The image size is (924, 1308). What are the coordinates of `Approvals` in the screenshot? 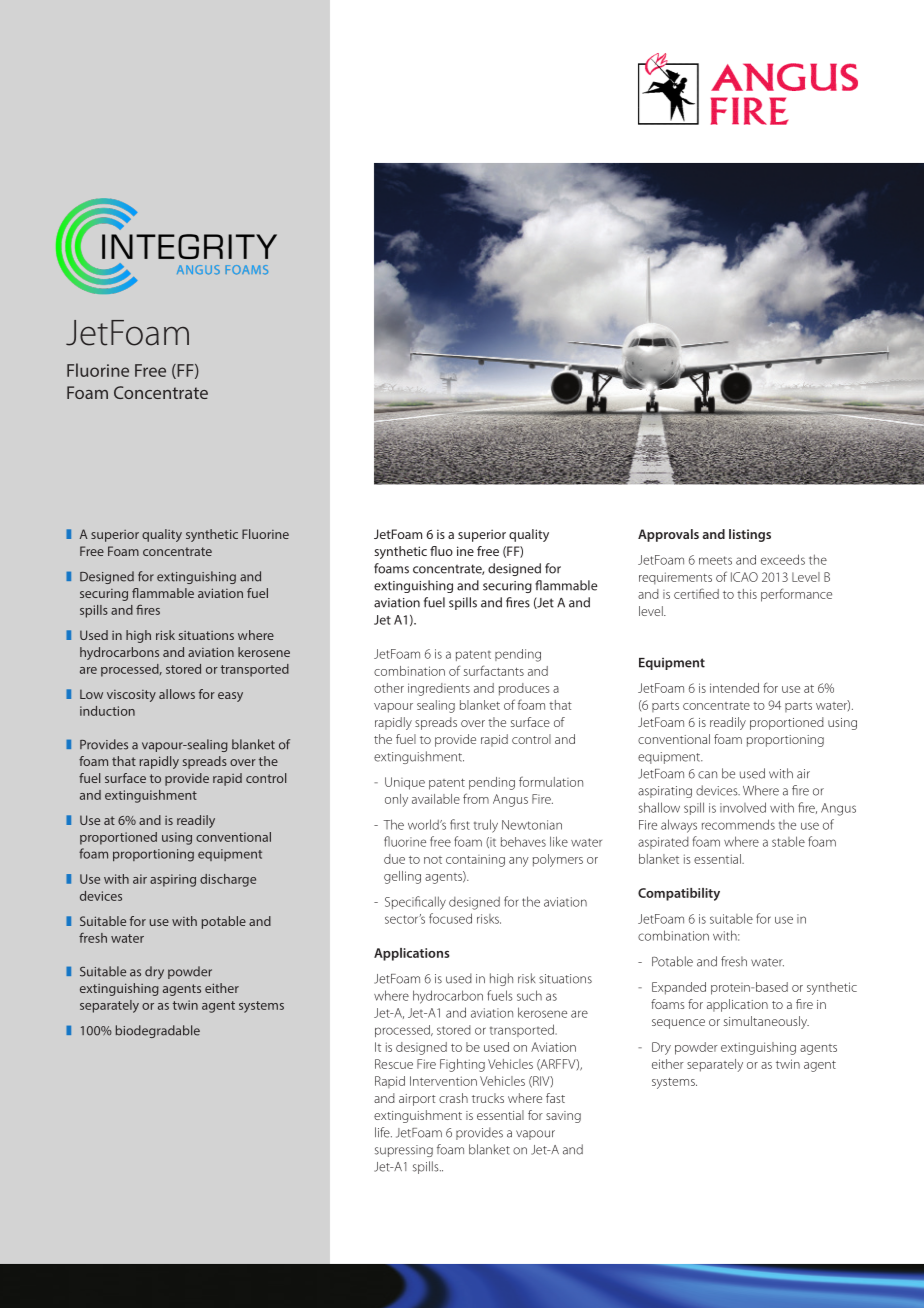 It's located at (668, 535).
